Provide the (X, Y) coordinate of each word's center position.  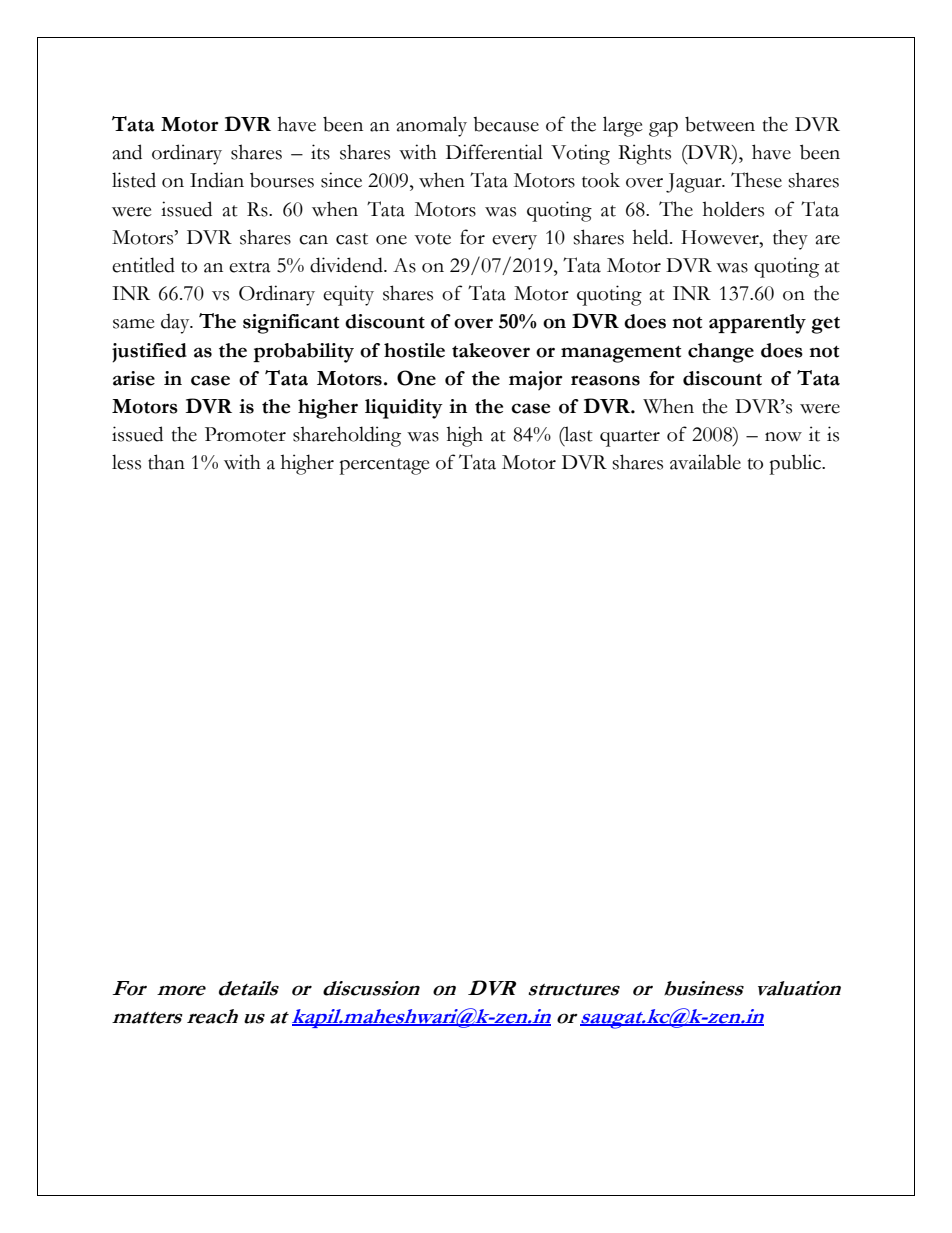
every (514, 242)
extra (250, 267)
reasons (605, 380)
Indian (217, 180)
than (166, 462)
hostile (414, 350)
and (127, 152)
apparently (757, 324)
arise (134, 378)
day (176, 324)
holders (733, 209)
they (790, 239)
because (506, 124)
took (601, 180)
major (536, 380)
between (720, 124)
